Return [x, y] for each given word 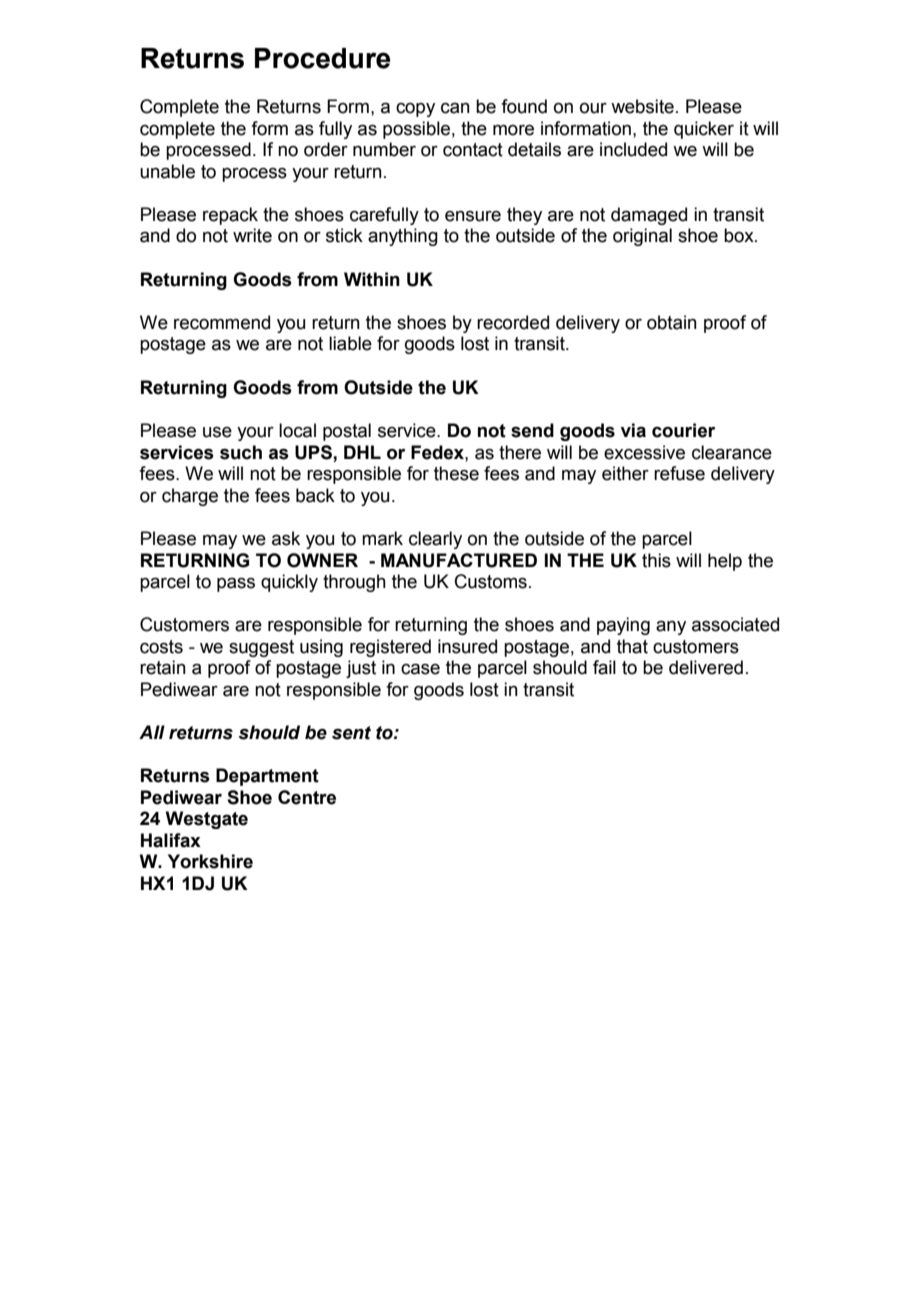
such [241, 452]
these [456, 473]
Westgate [207, 820]
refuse [679, 473]
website [642, 106]
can [455, 108]
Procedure [322, 58]
